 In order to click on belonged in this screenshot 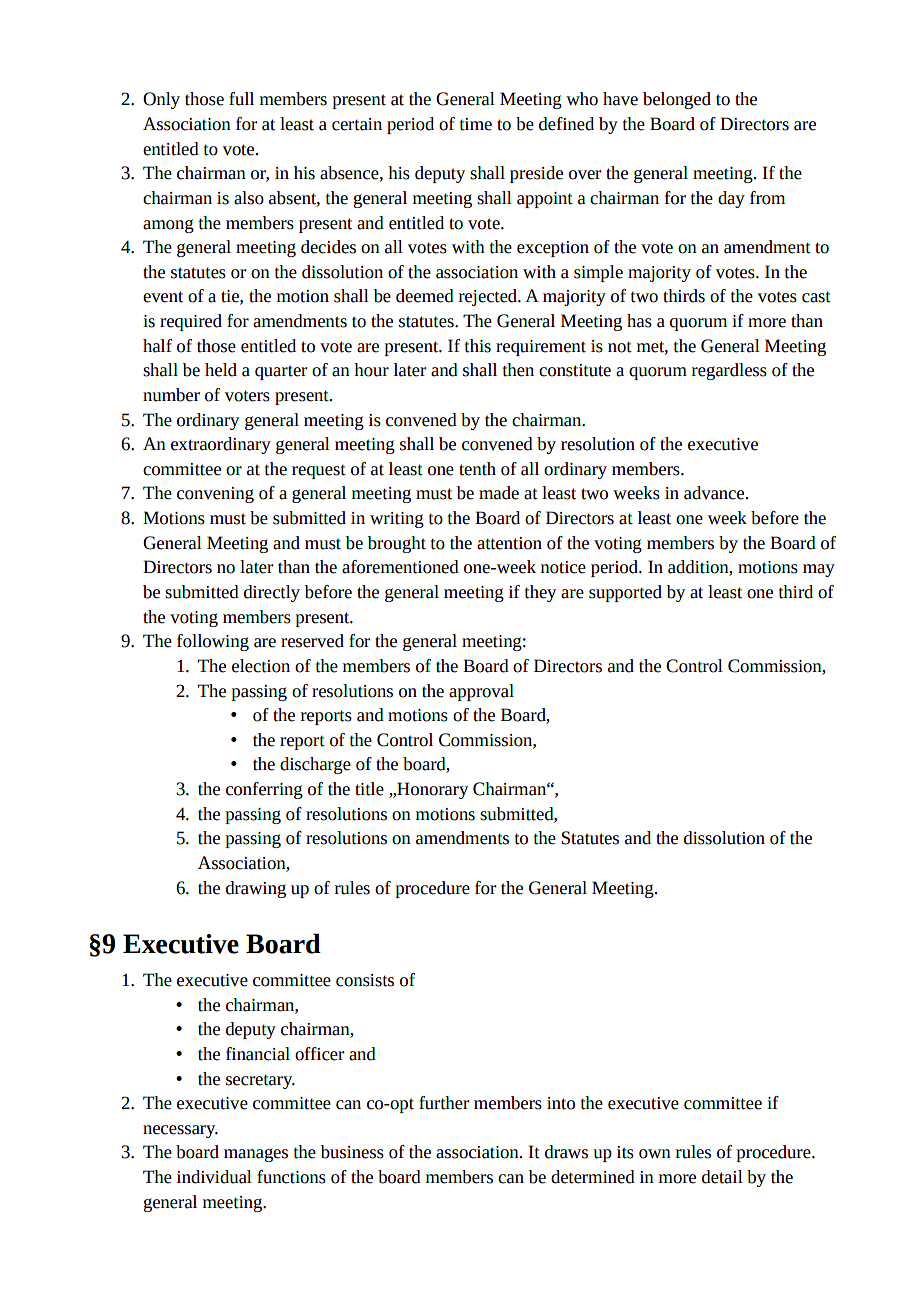, I will do `click(677, 100)`.
